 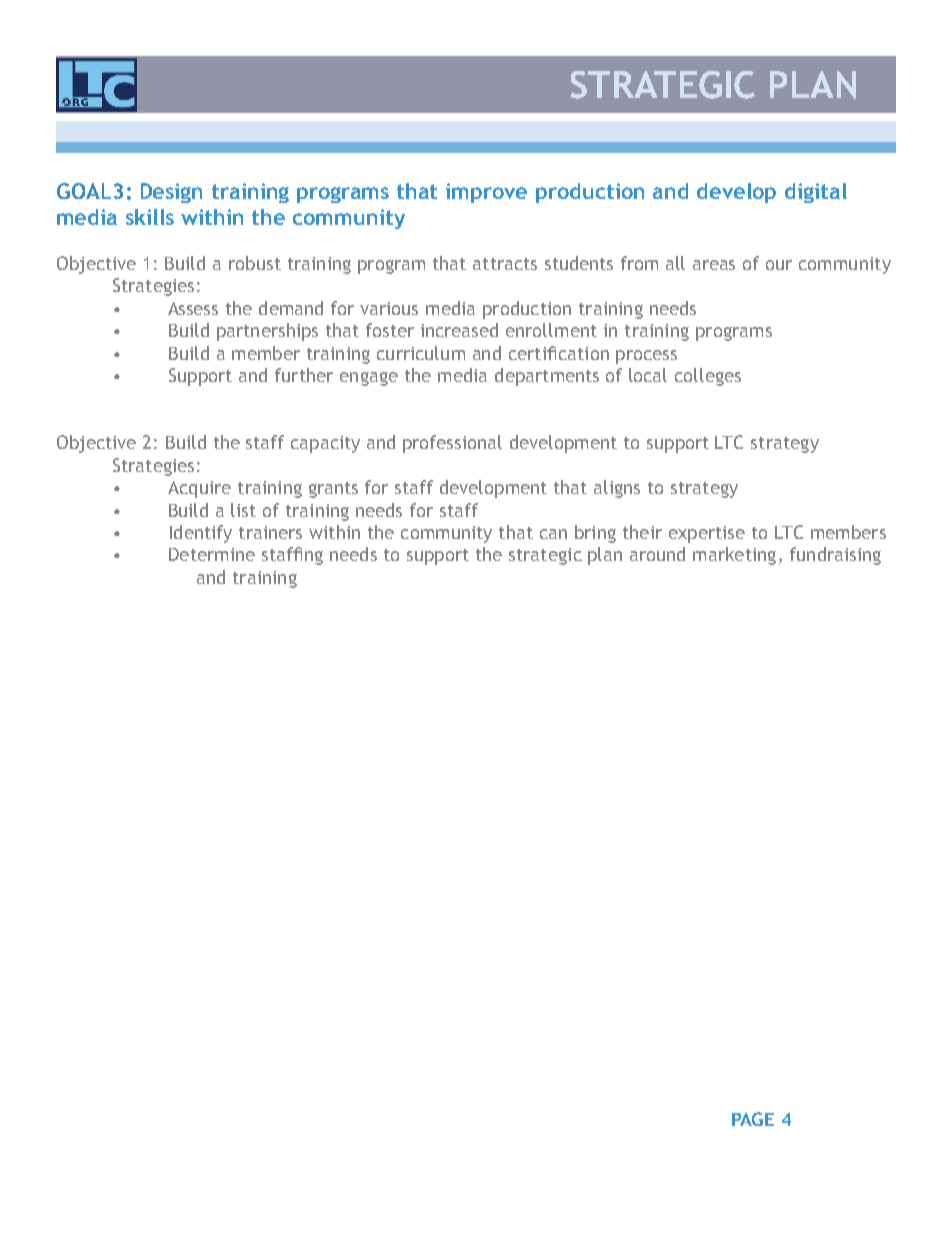 I want to click on Determine, so click(x=212, y=554).
